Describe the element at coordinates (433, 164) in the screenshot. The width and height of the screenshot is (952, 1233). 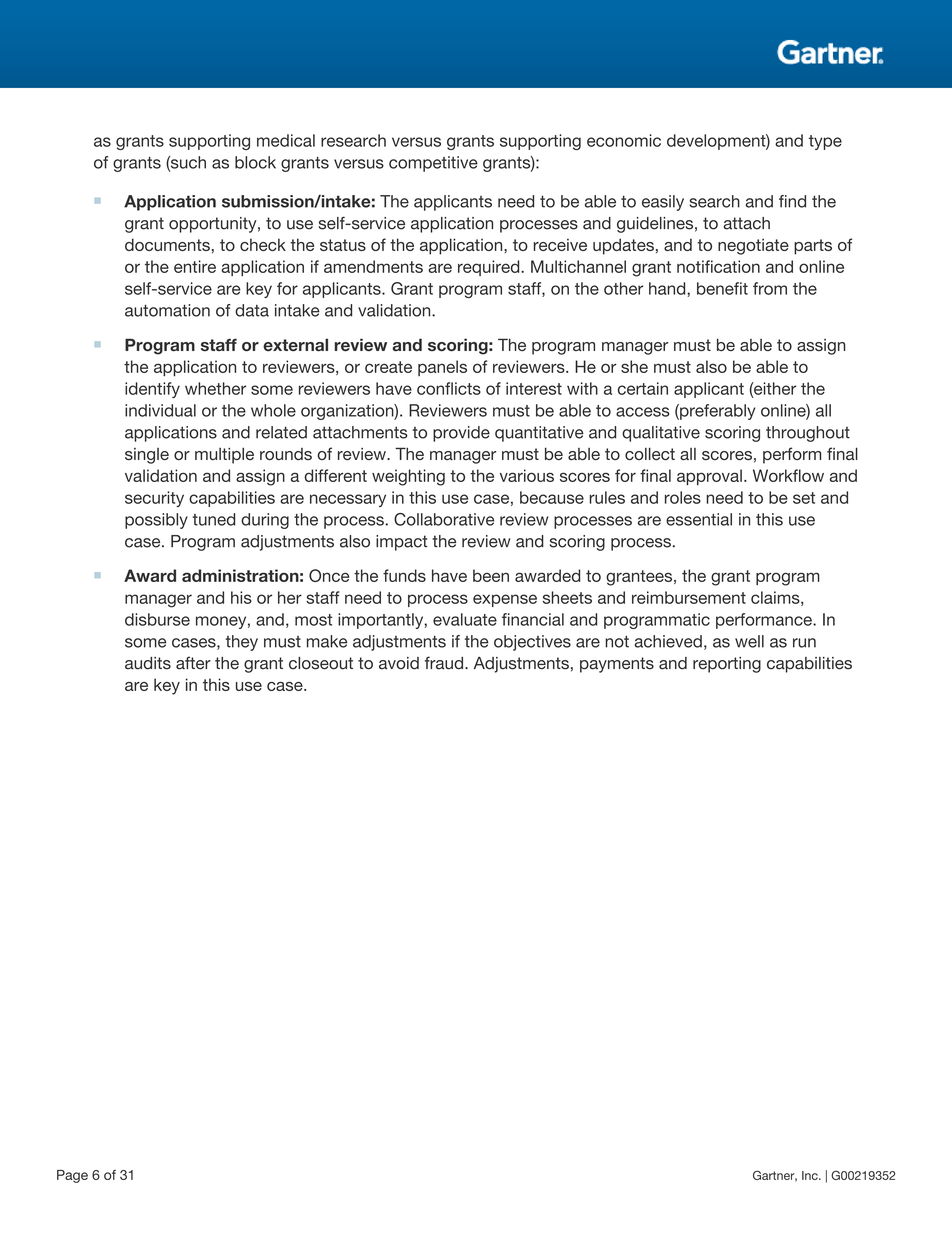
I see `competitive` at that location.
